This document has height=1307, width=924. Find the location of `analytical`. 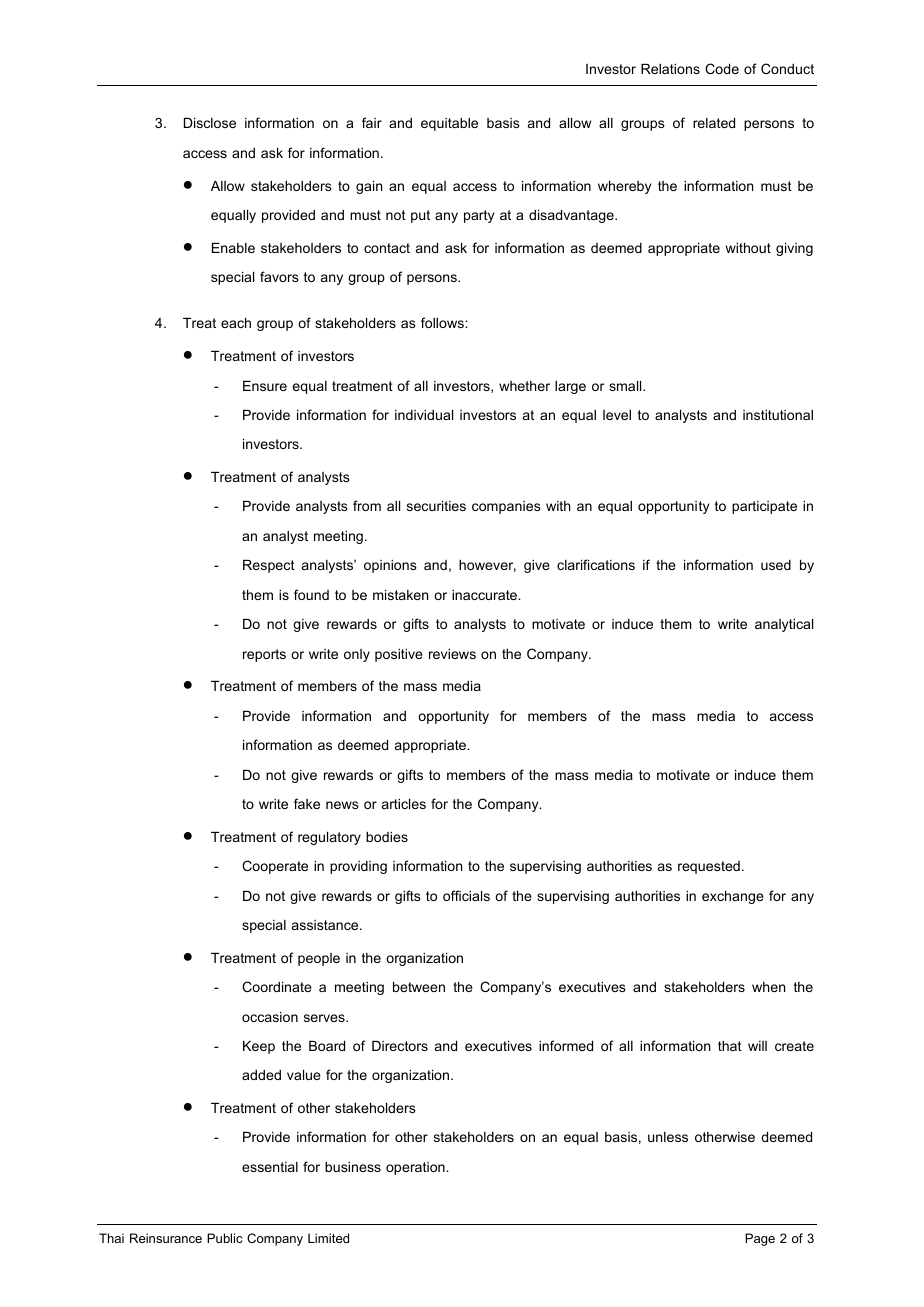

analytical is located at coordinates (784, 625).
